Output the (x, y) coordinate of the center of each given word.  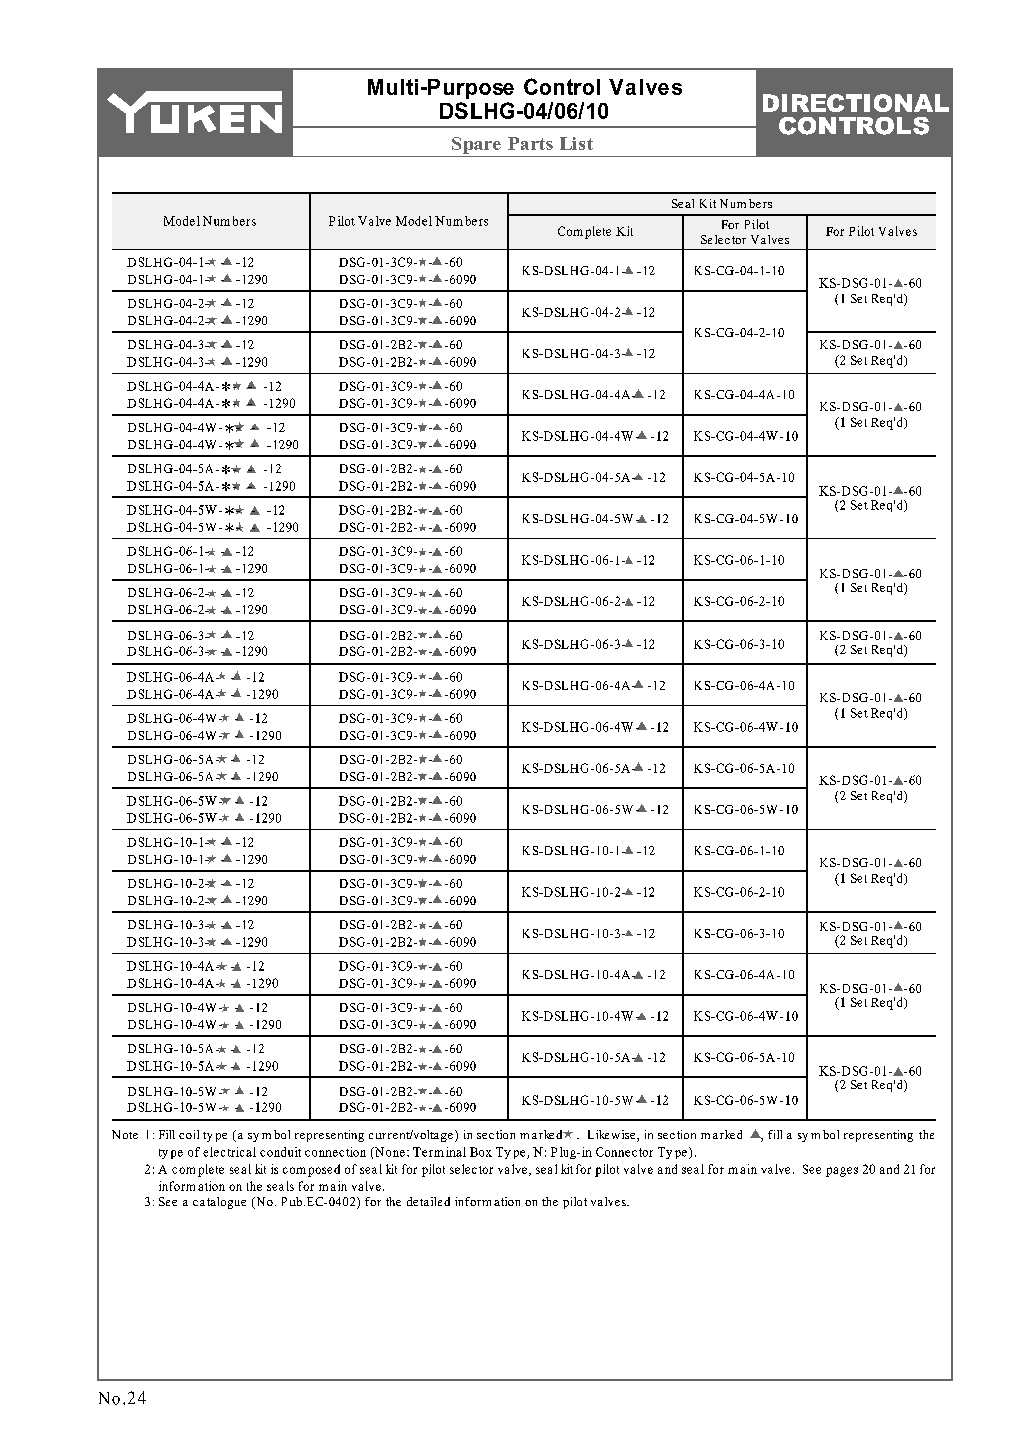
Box (481, 1152)
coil (189, 1134)
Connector (624, 1152)
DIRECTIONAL (856, 103)
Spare (476, 145)
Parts (530, 143)
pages (842, 1172)
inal (456, 1152)
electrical (229, 1152)
